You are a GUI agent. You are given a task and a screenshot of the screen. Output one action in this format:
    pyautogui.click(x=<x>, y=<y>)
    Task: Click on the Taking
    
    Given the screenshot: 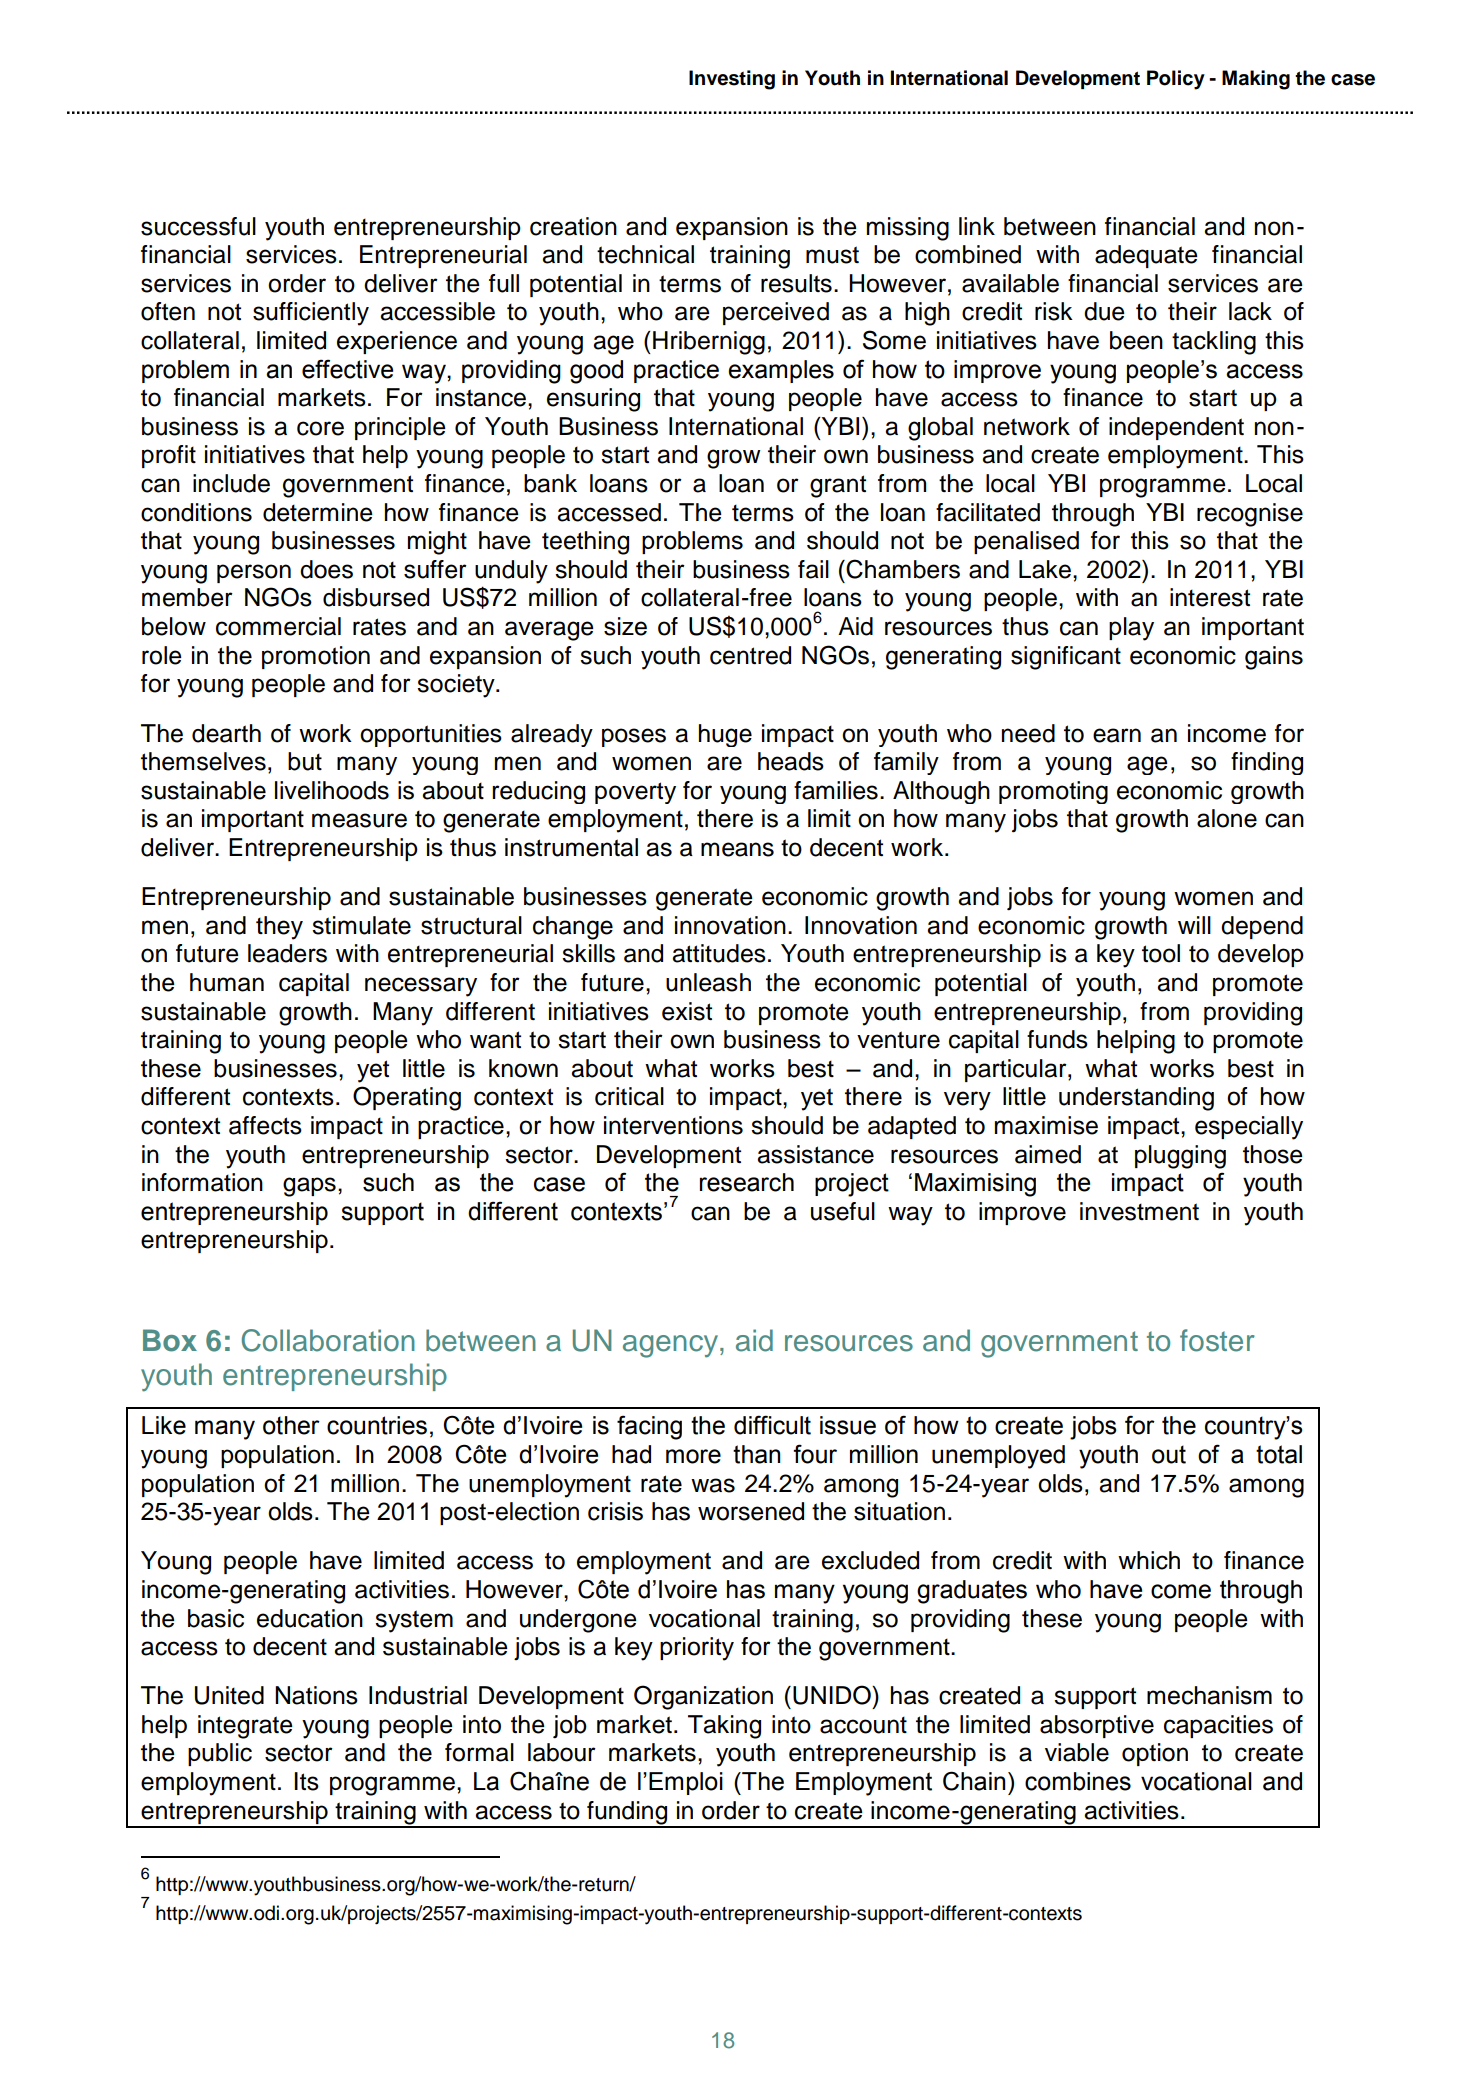 What is the action you would take?
    pyautogui.click(x=724, y=1727)
